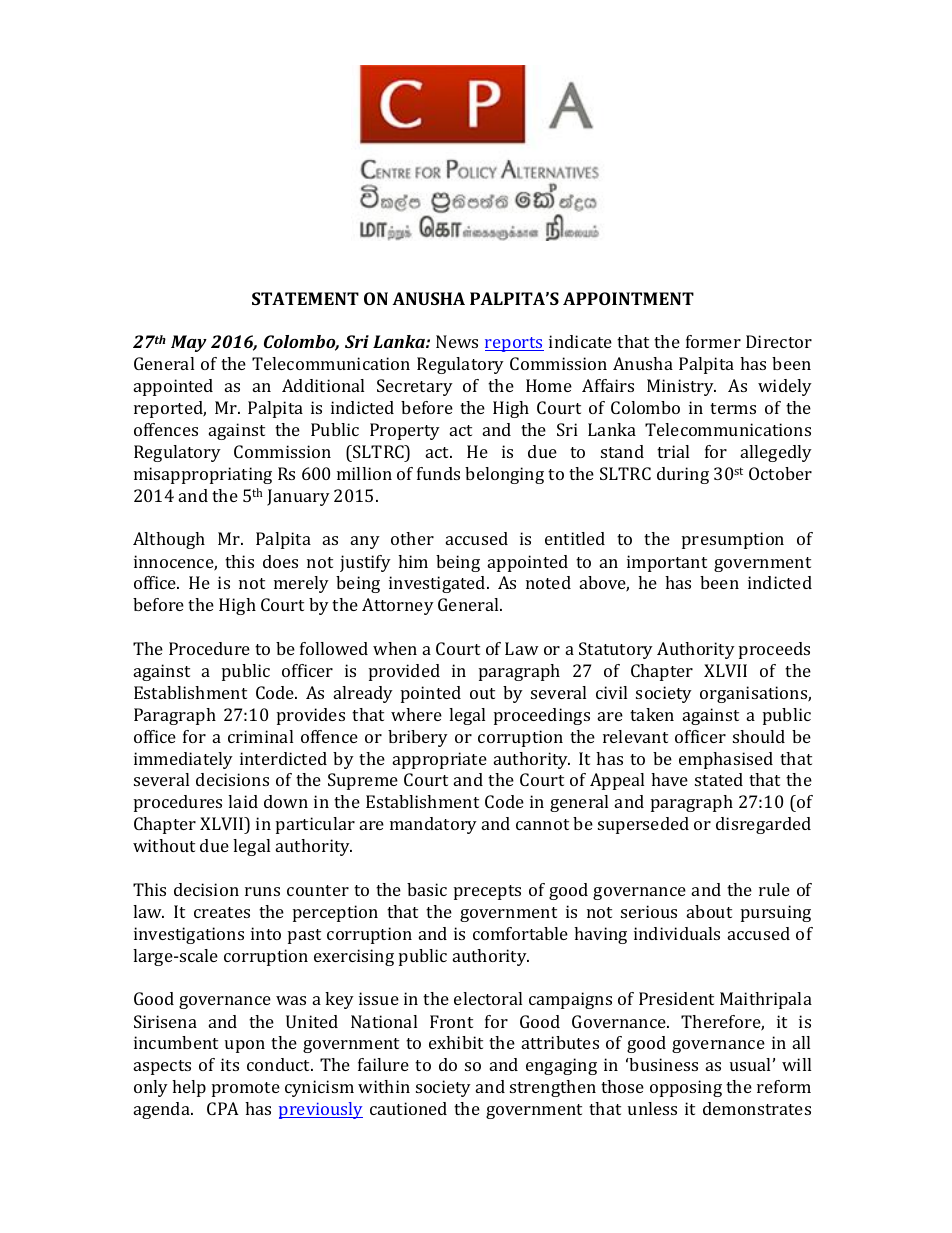  Describe the element at coordinates (260, 736) in the page. I see `criminal` at that location.
